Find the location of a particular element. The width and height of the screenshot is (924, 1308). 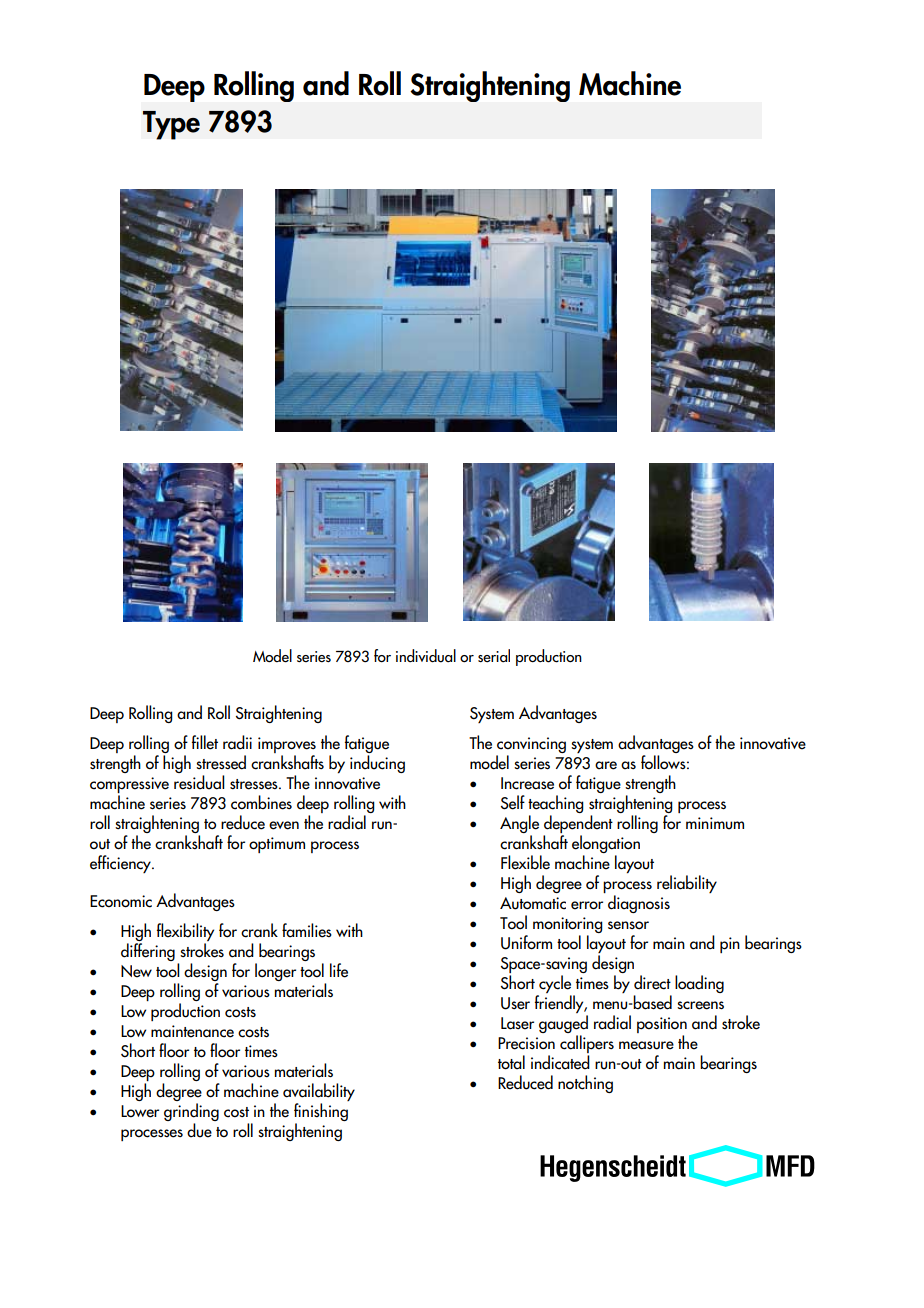

Type is located at coordinates (171, 125).
